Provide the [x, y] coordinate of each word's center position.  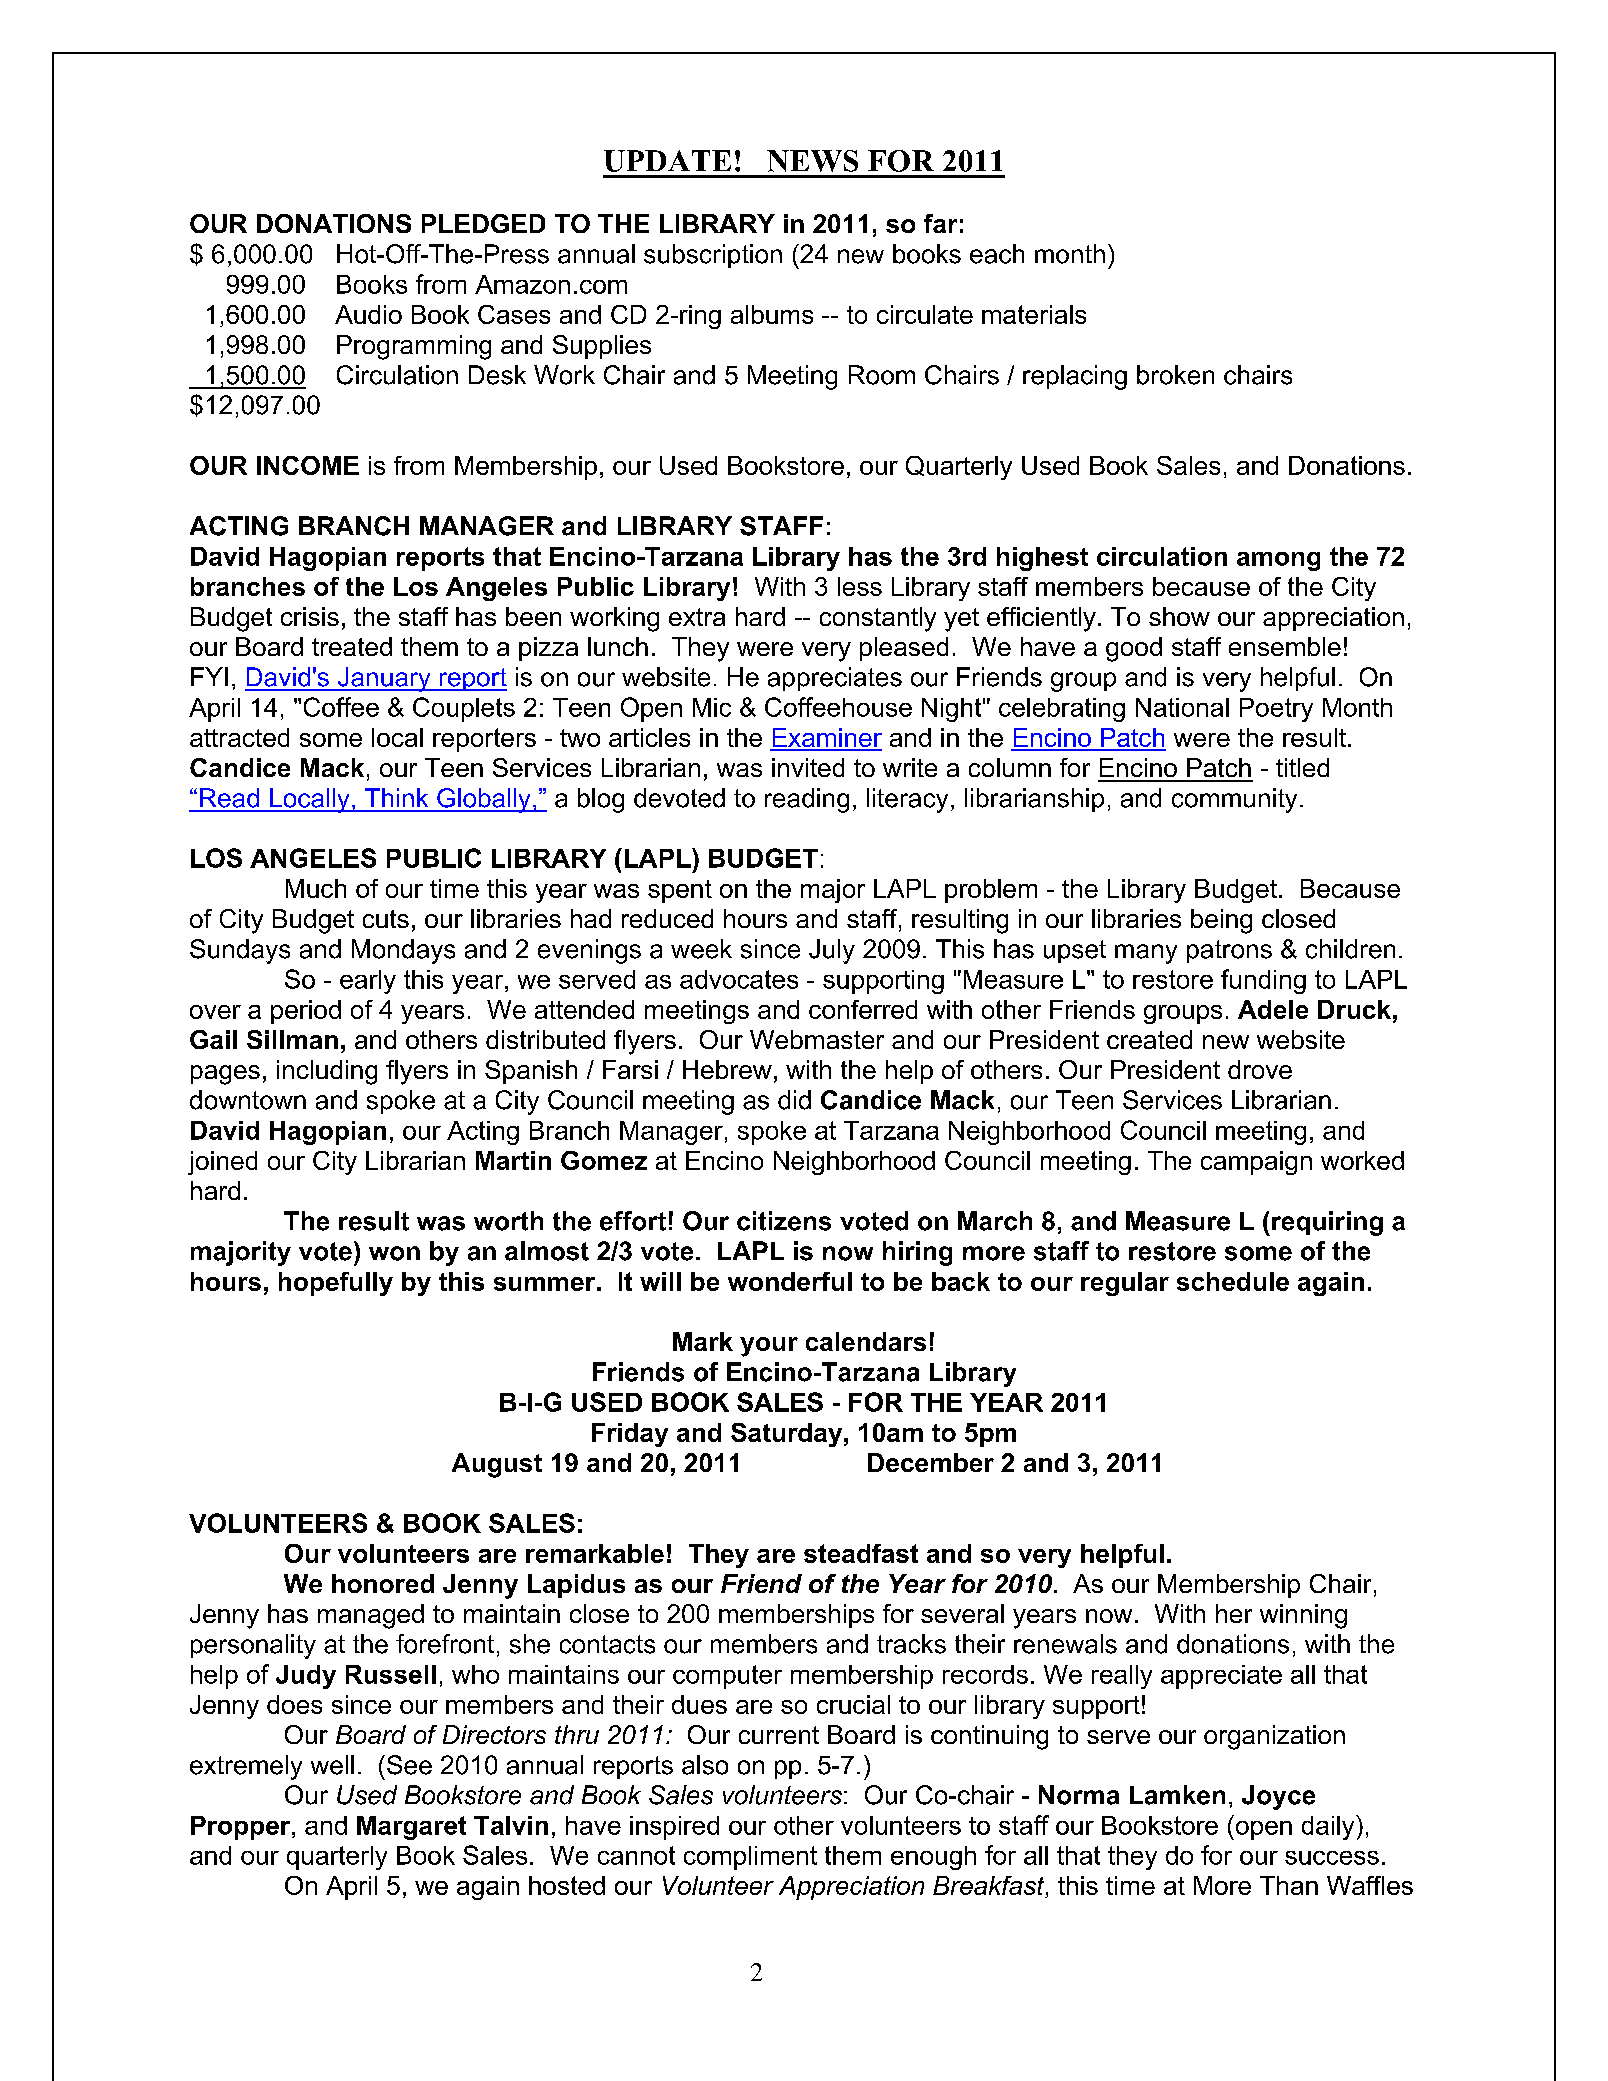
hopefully [336, 1284]
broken [1175, 375]
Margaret [411, 1828]
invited [808, 767]
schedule [1233, 1281]
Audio [368, 314]
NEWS [812, 161]
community [1234, 800]
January [384, 679]
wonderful [790, 1281]
